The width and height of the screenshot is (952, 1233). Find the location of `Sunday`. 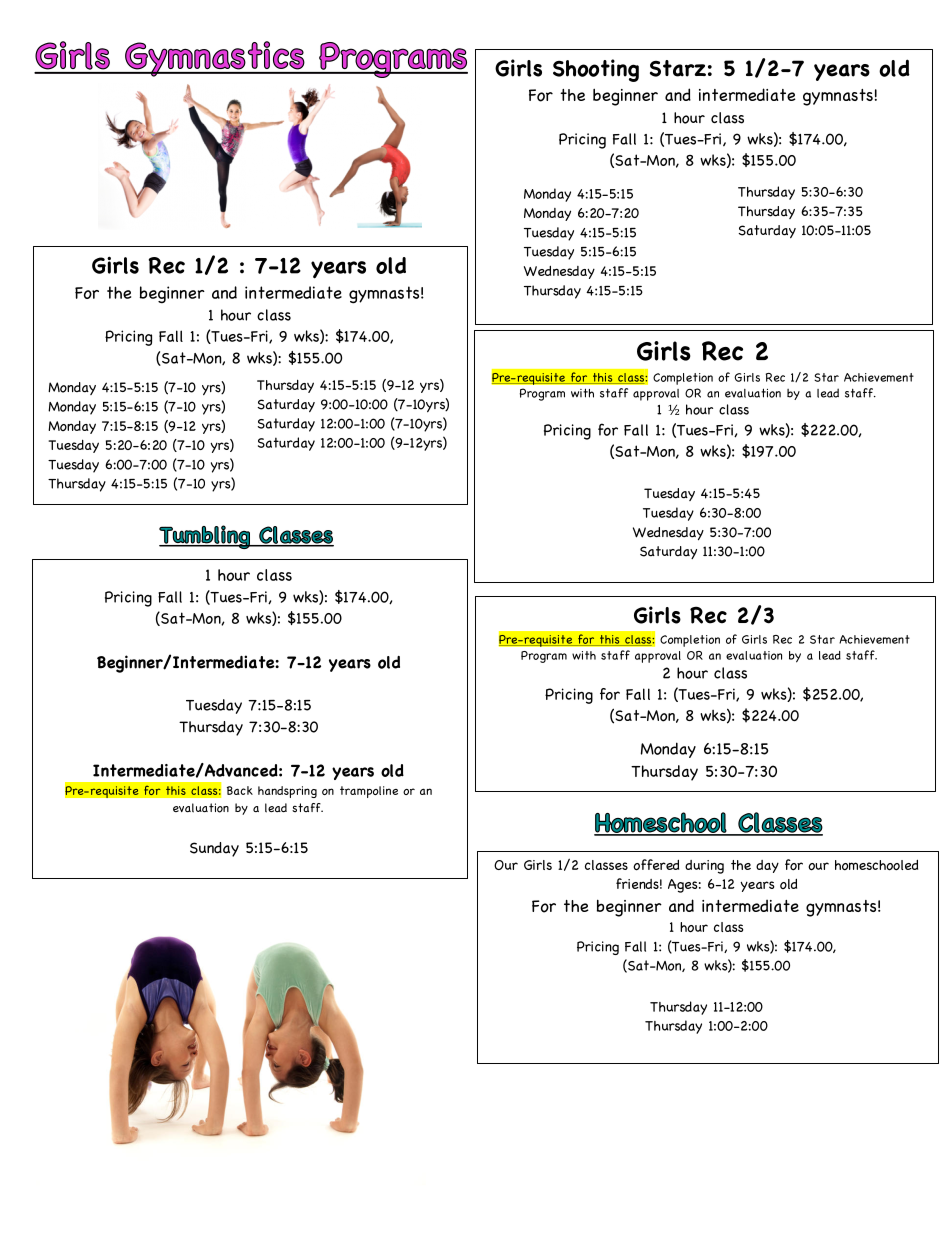

Sunday is located at coordinates (214, 849).
